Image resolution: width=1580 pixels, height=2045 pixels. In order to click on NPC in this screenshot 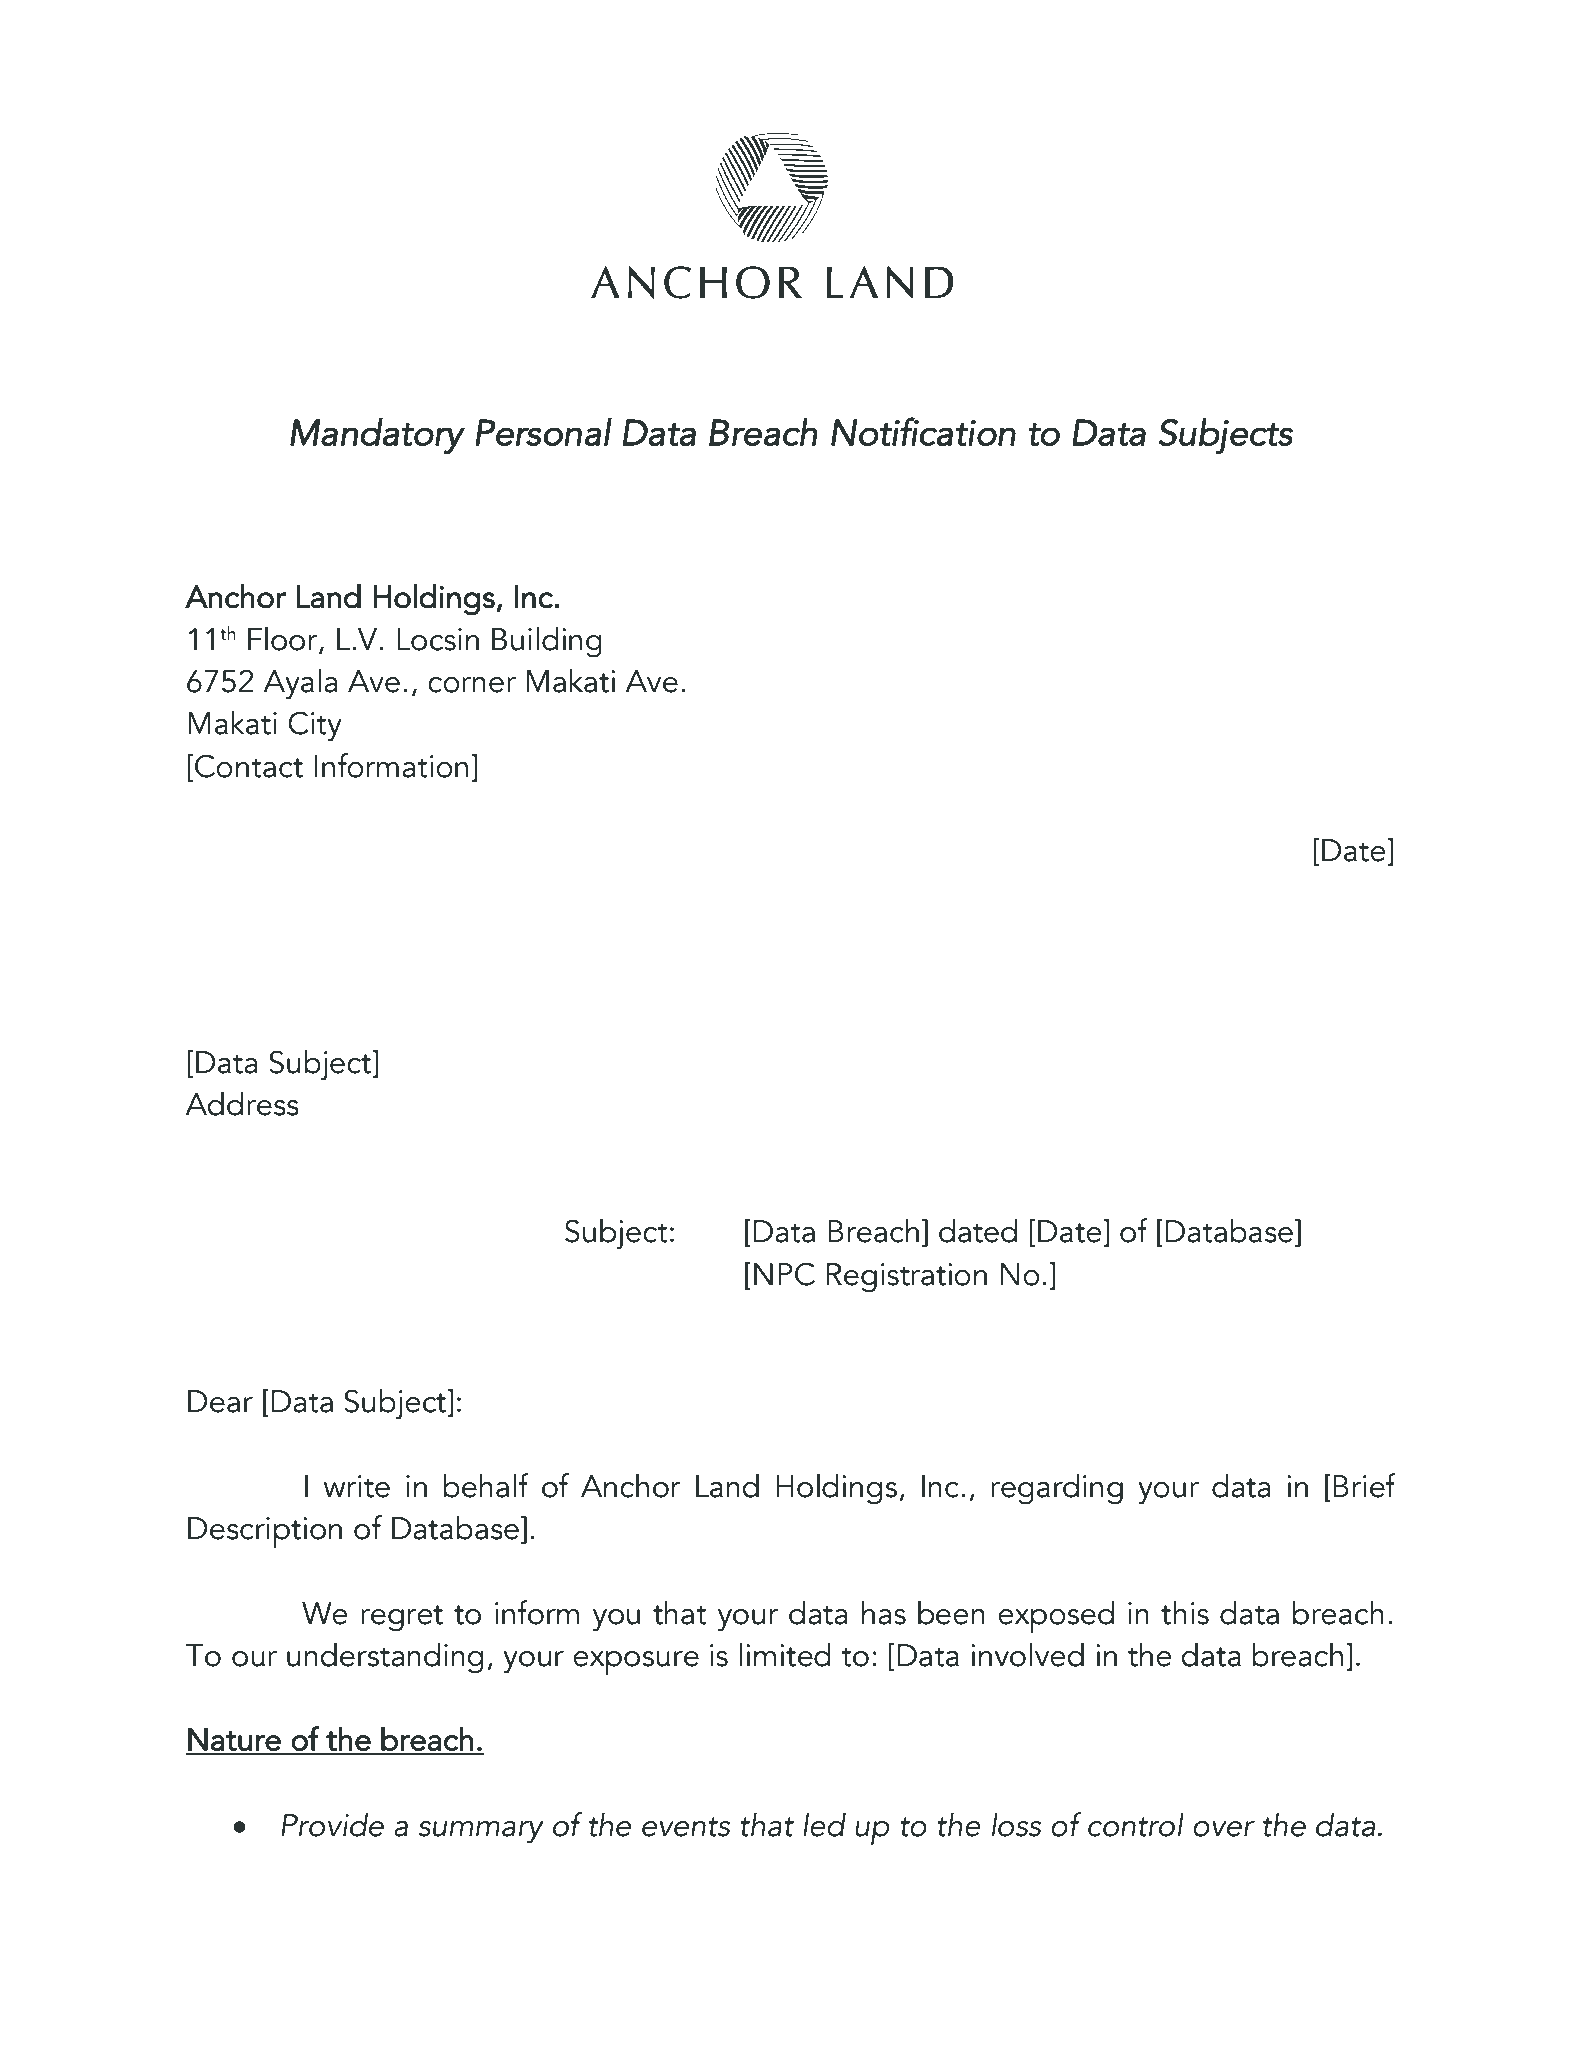, I will do `click(784, 1274)`.
